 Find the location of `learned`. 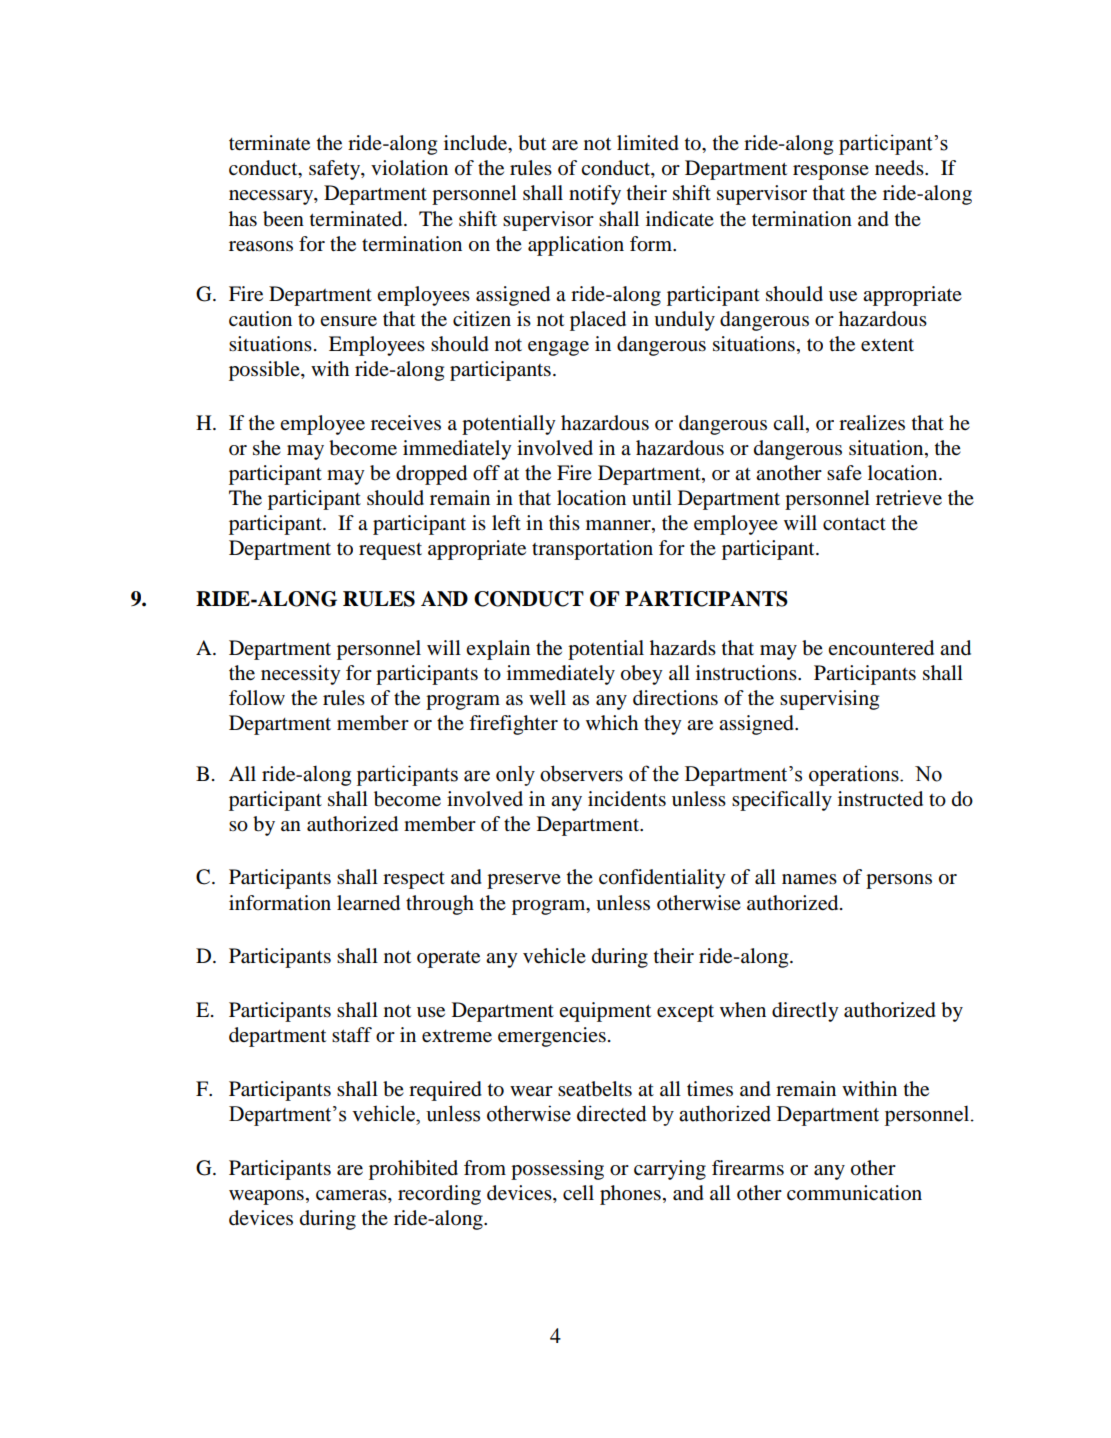

learned is located at coordinates (368, 903).
